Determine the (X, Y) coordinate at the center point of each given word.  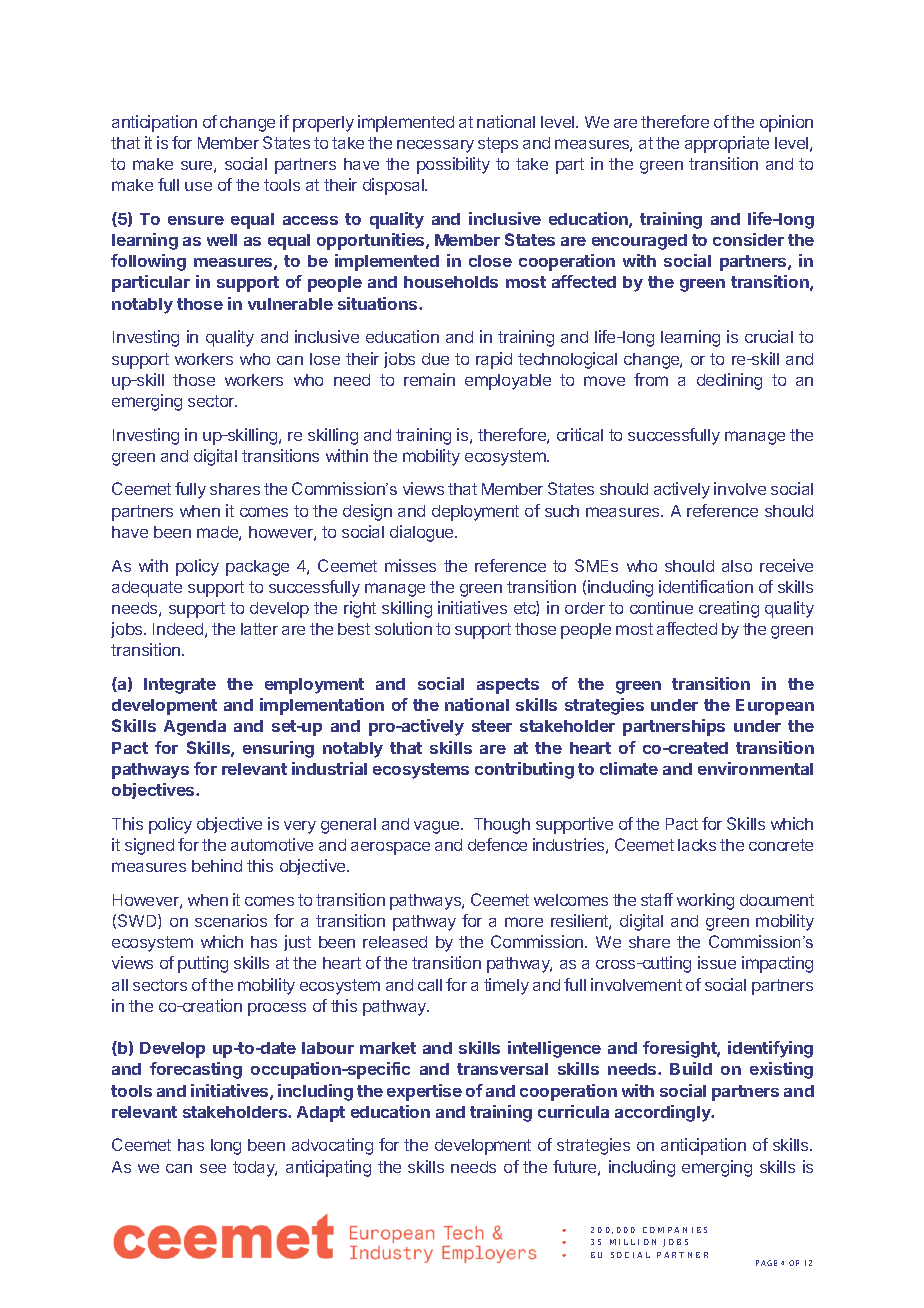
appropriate (727, 144)
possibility (453, 165)
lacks (697, 845)
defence (497, 844)
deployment (475, 513)
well (222, 240)
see (213, 1168)
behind (217, 865)
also (737, 566)
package (257, 568)
